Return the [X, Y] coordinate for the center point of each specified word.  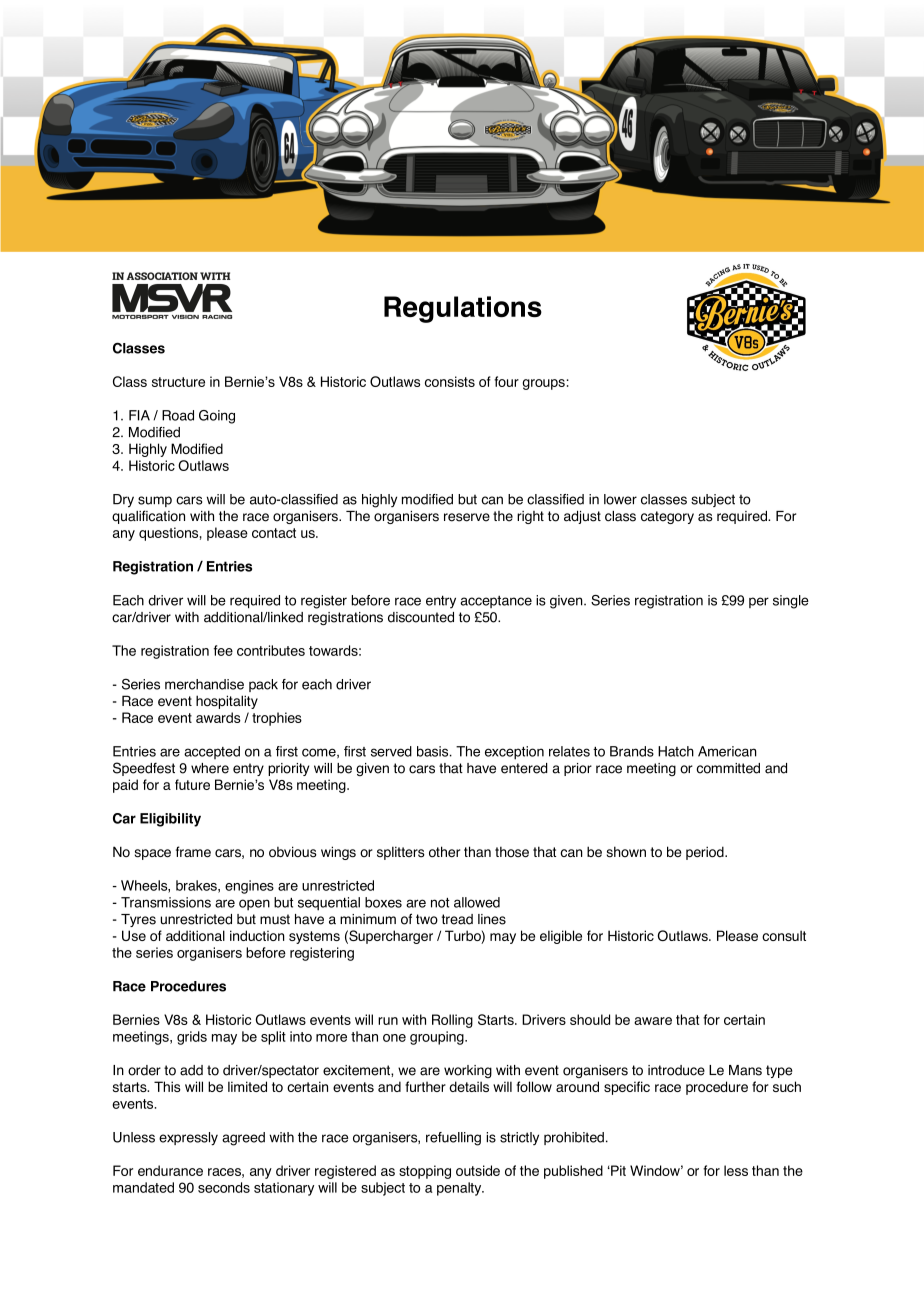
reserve [467, 517]
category [667, 517]
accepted [212, 752]
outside [478, 1170]
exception [514, 753]
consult [784, 935]
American [727, 751]
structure [178, 382]
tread [457, 919]
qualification [148, 517]
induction [257, 935]
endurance [170, 1170]
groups [544, 384]
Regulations [463, 309]
